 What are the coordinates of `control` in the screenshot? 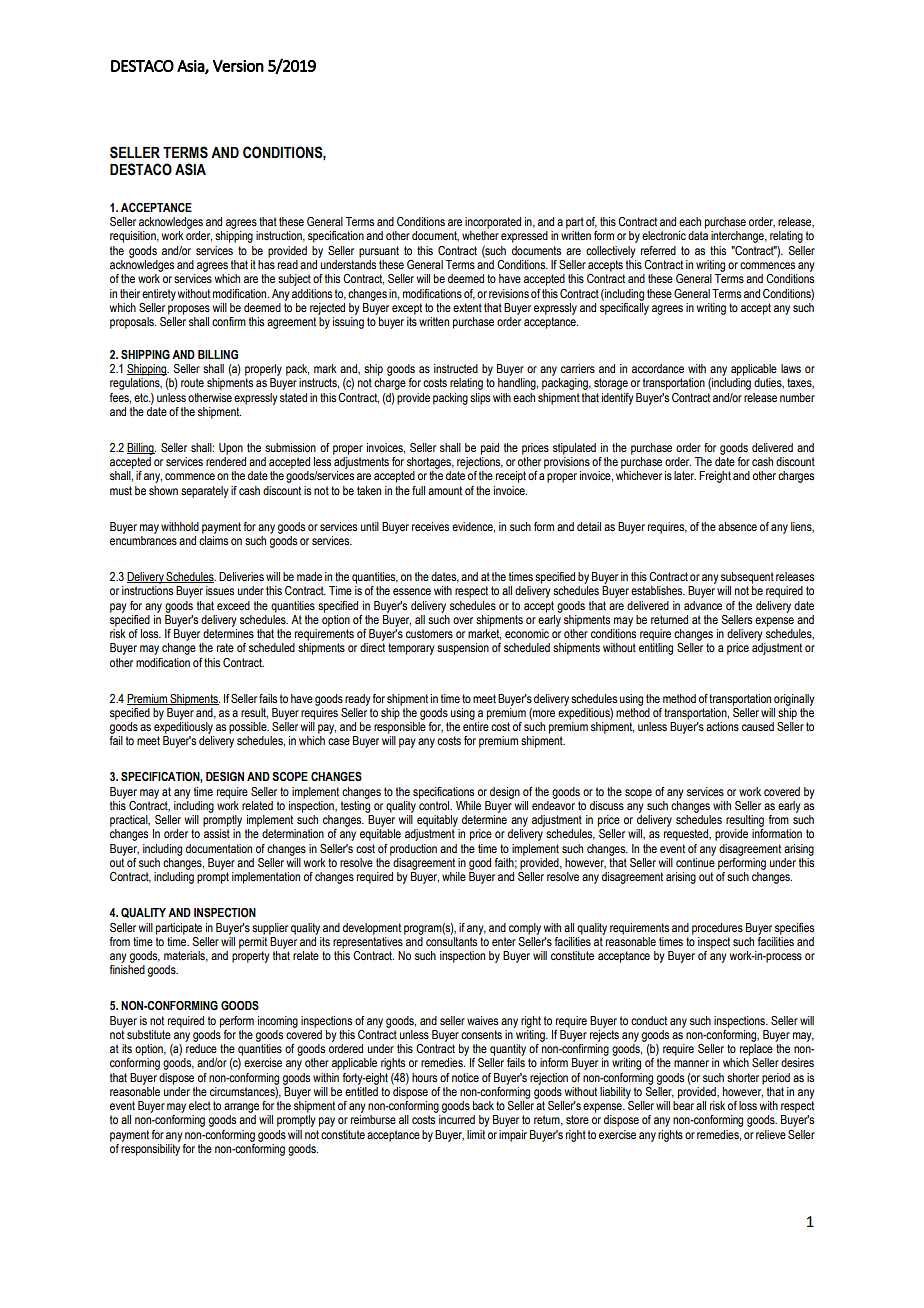 It's located at (435, 805).
